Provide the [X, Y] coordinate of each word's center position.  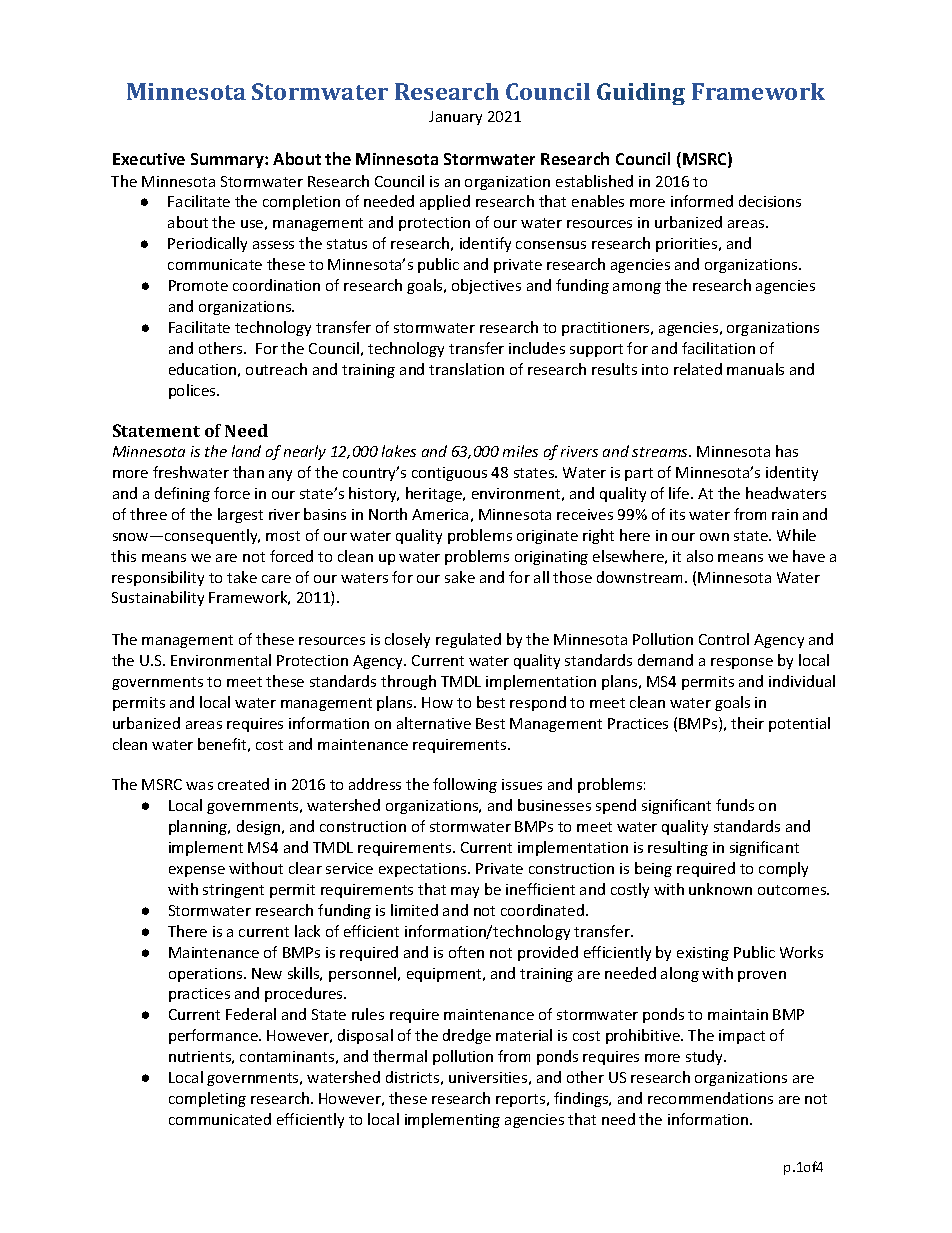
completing [207, 1099]
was [199, 786]
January [455, 118]
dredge [467, 1036]
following [465, 785]
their [747, 723]
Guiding [641, 94]
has [787, 451]
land [246, 451]
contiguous [449, 474]
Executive [149, 159]
